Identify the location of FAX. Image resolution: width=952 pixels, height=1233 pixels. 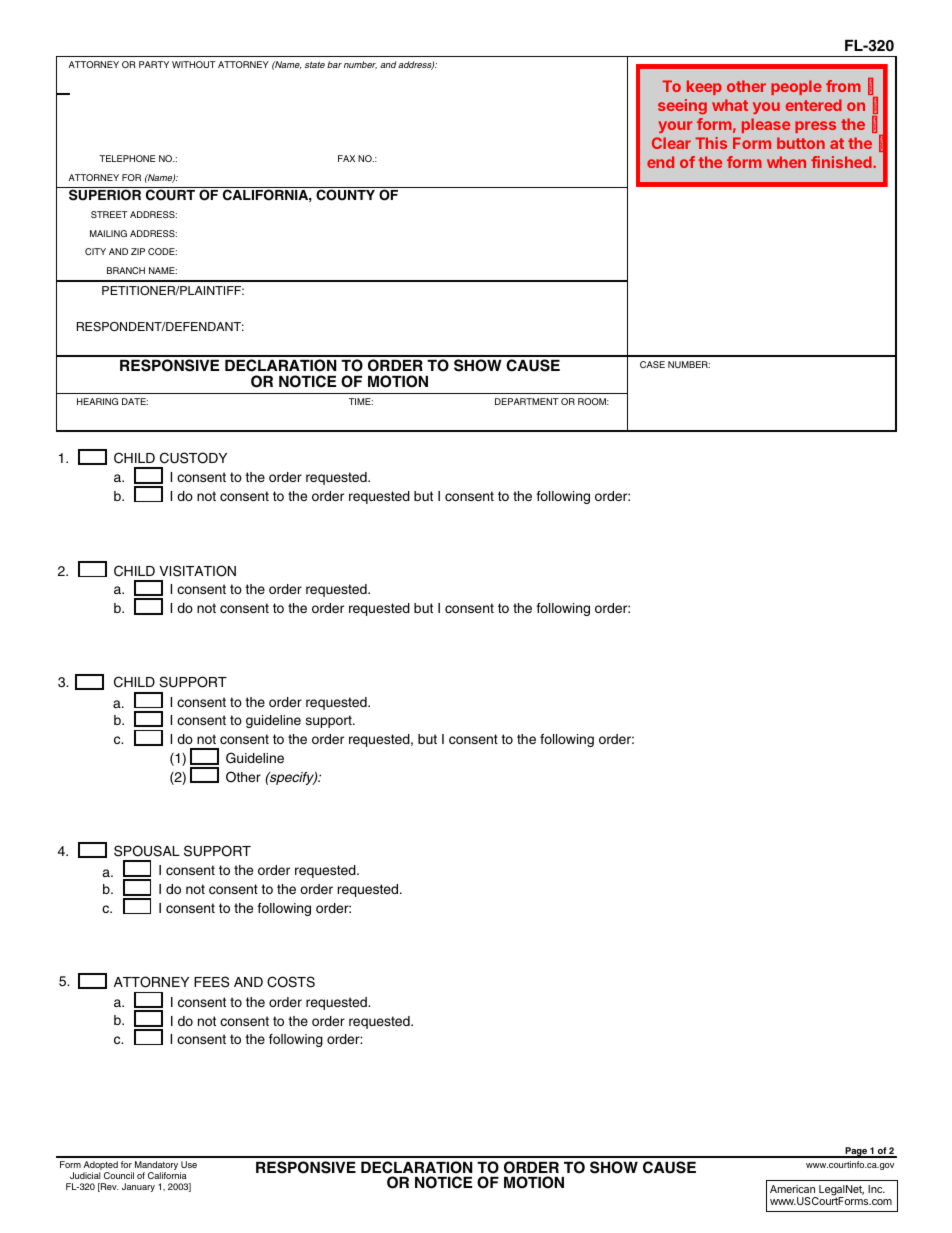
(346, 158).
